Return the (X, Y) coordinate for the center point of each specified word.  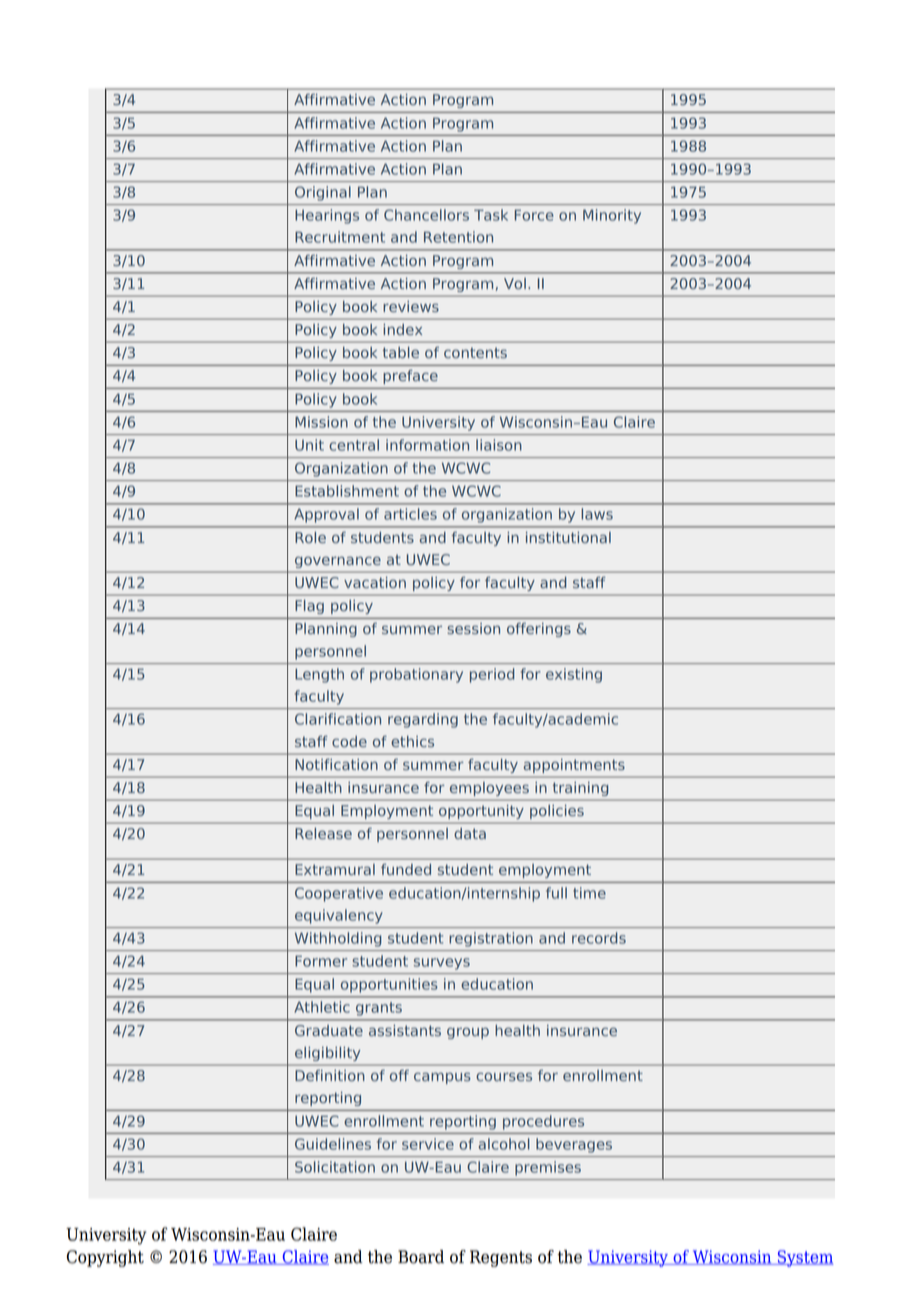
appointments (574, 766)
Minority (612, 216)
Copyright (105, 1258)
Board (421, 1257)
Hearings (327, 216)
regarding (423, 720)
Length (319, 675)
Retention (458, 237)
